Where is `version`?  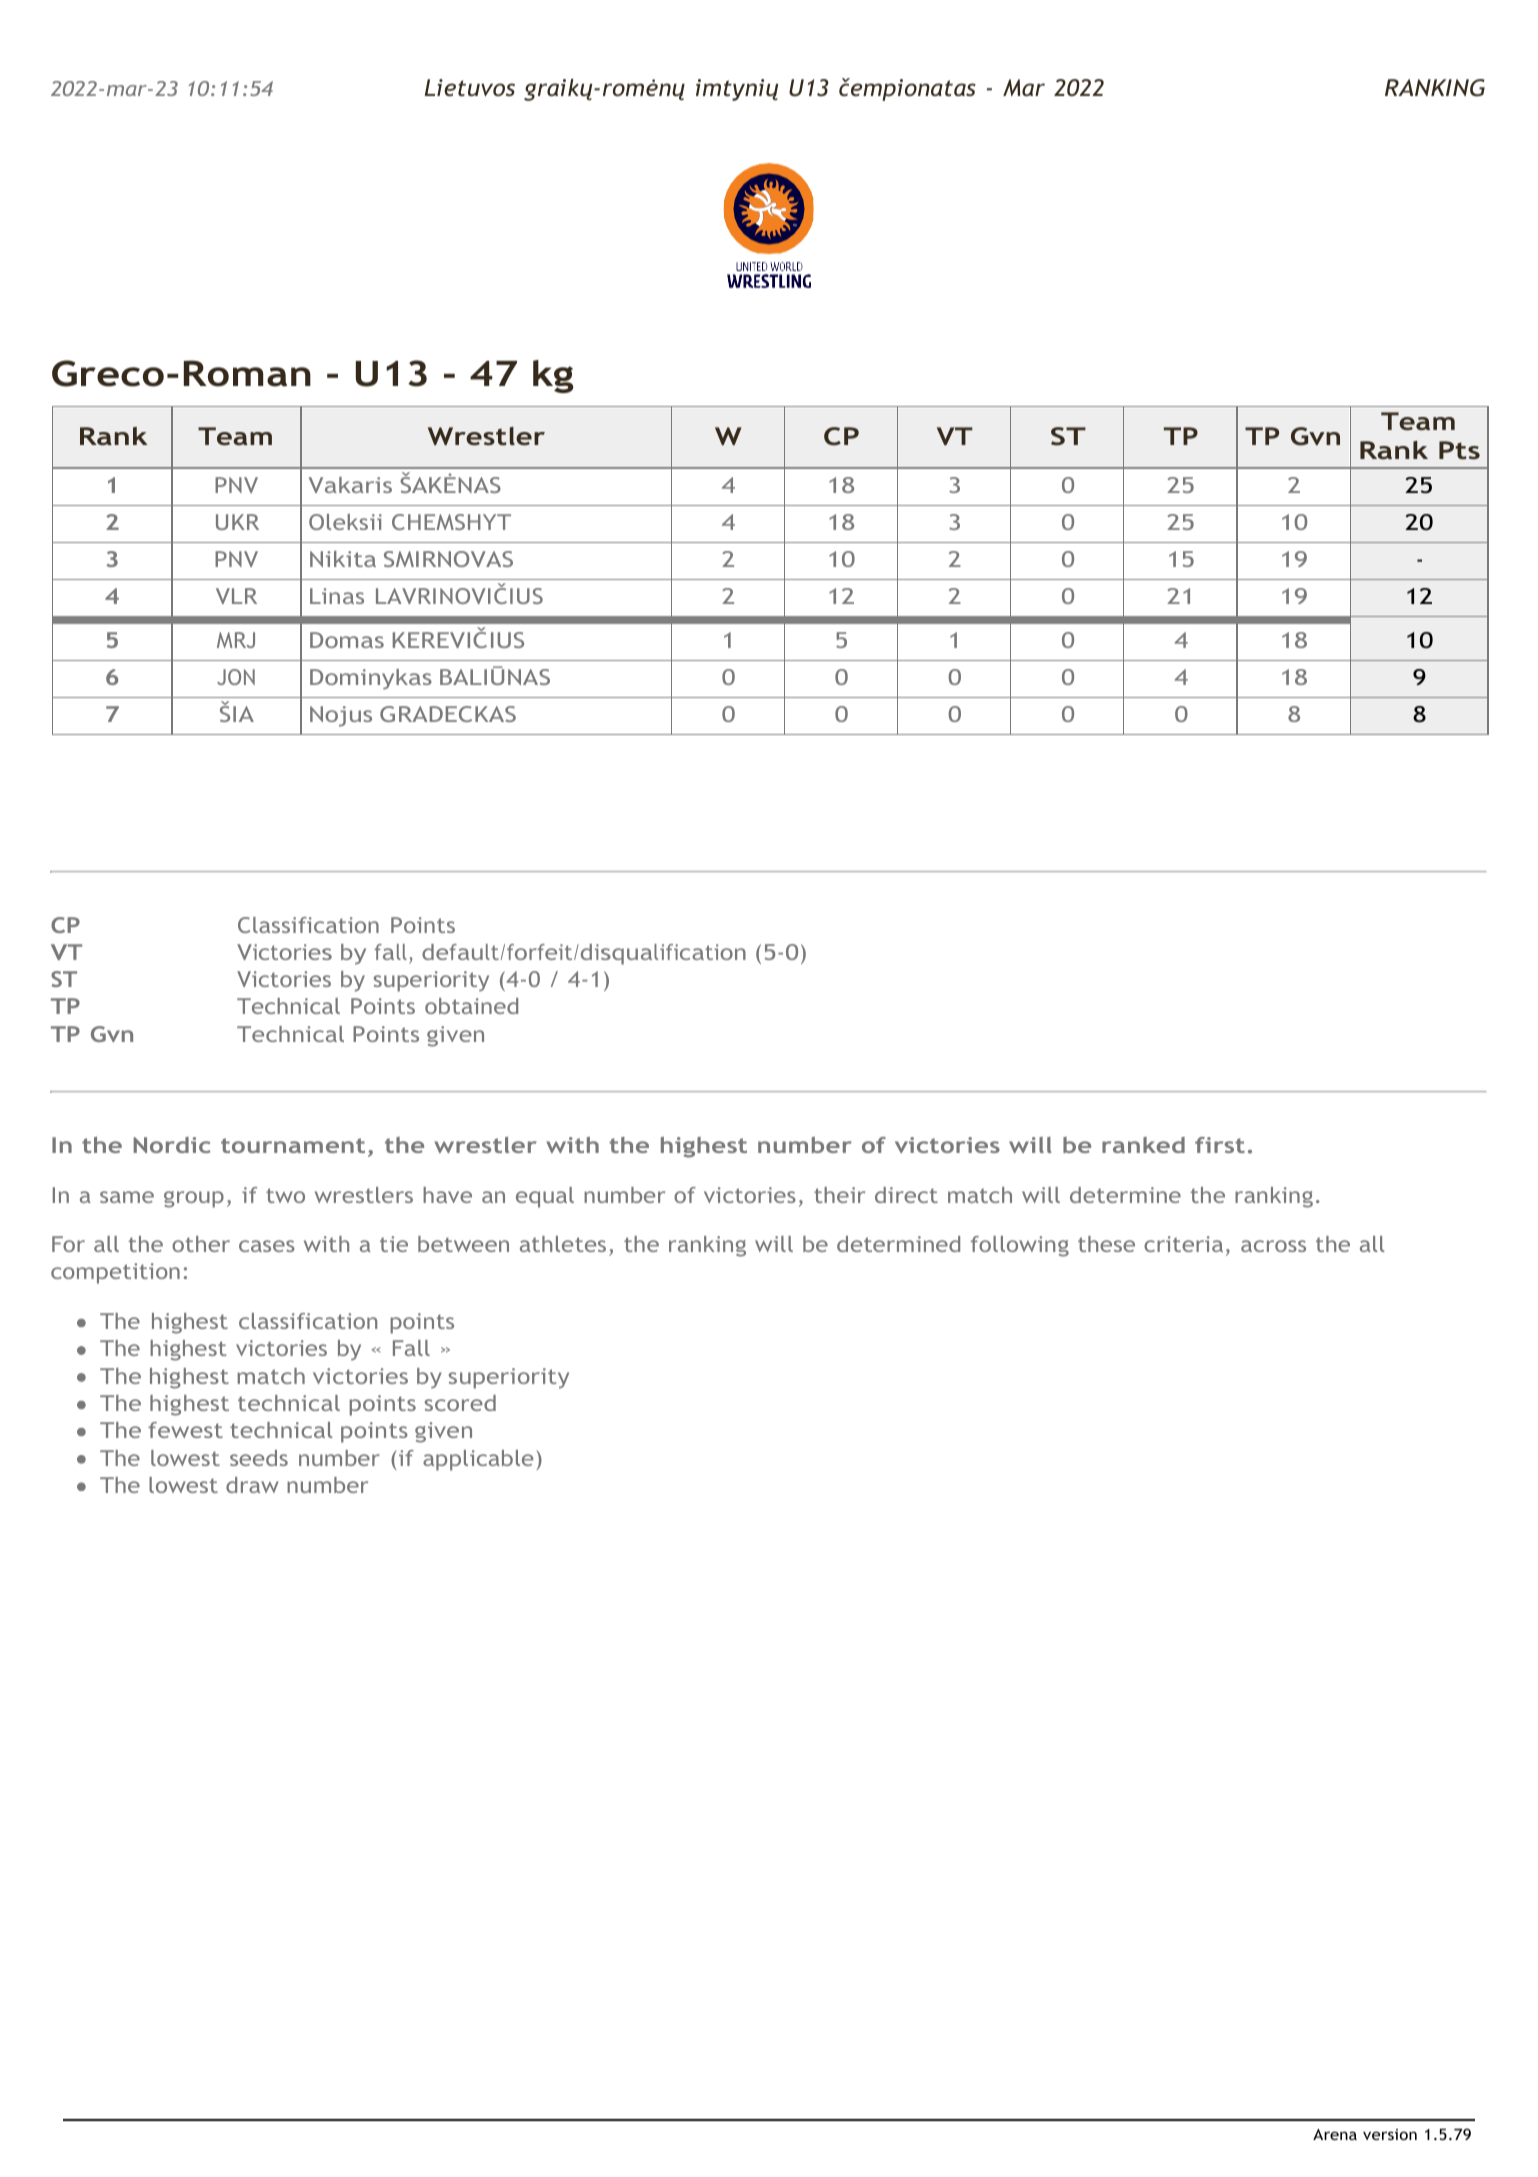
version is located at coordinates (1390, 2134).
